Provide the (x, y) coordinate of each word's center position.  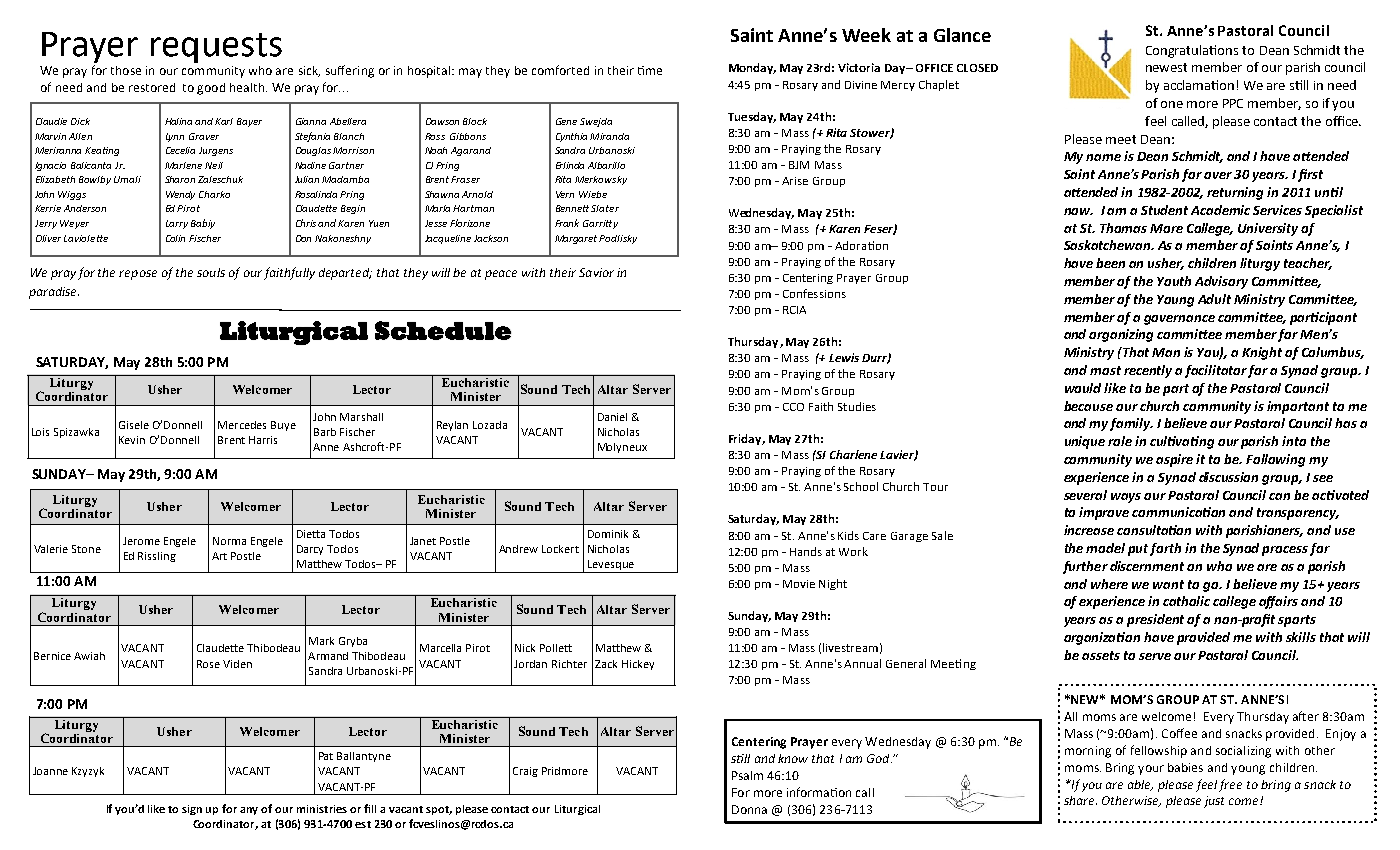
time (650, 70)
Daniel (612, 417)
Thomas (1123, 228)
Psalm (747, 775)
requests (216, 48)
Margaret (577, 239)
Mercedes (242, 425)
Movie (799, 584)
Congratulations (1192, 51)
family (1131, 424)
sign (192, 810)
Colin (175, 238)
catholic (1186, 601)
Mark (321, 641)
